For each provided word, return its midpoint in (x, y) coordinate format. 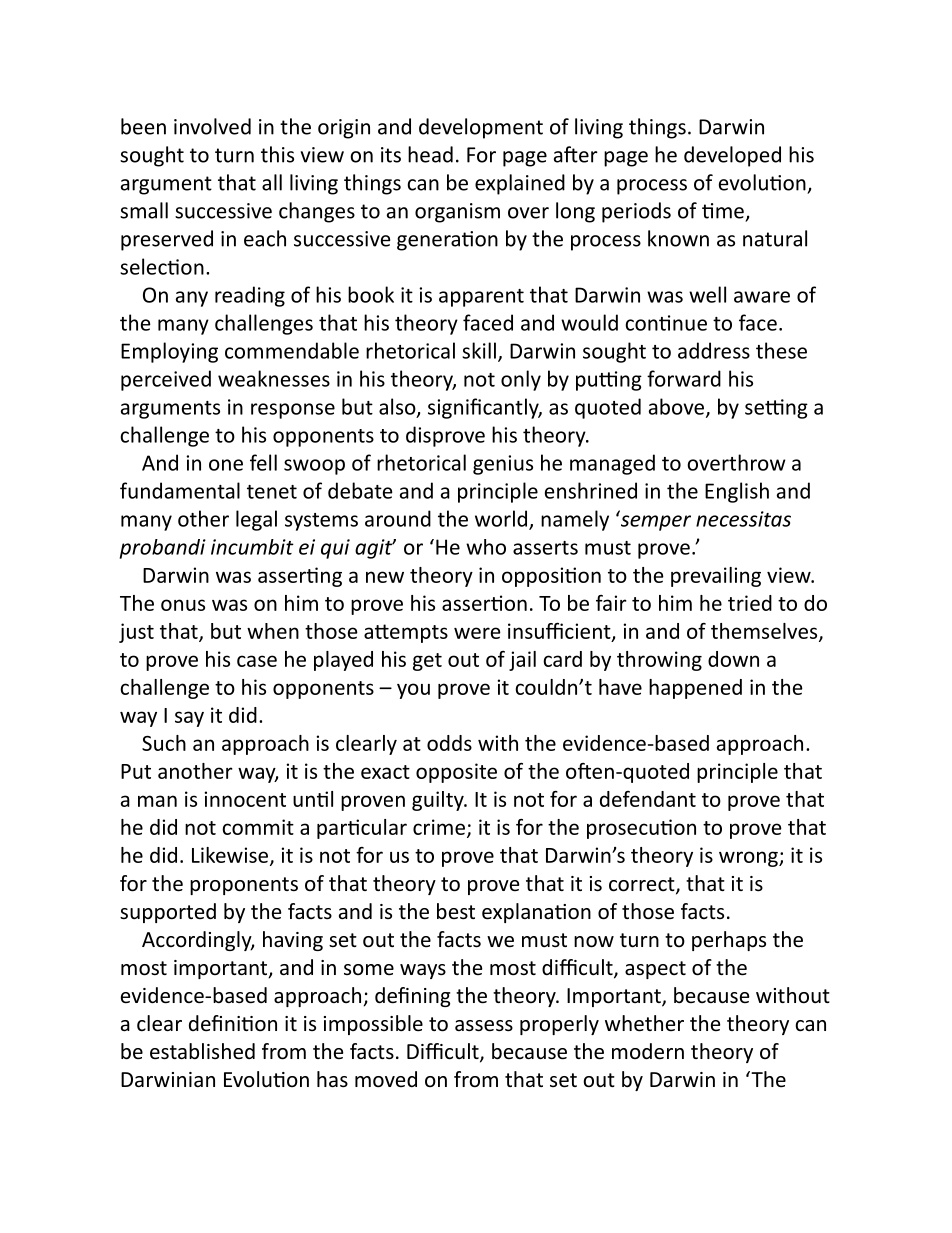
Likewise (231, 856)
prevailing (716, 577)
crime (439, 827)
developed (732, 156)
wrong (749, 859)
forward (684, 378)
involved (212, 126)
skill (479, 350)
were (477, 633)
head (430, 154)
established (202, 1051)
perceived (166, 380)
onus (183, 605)
